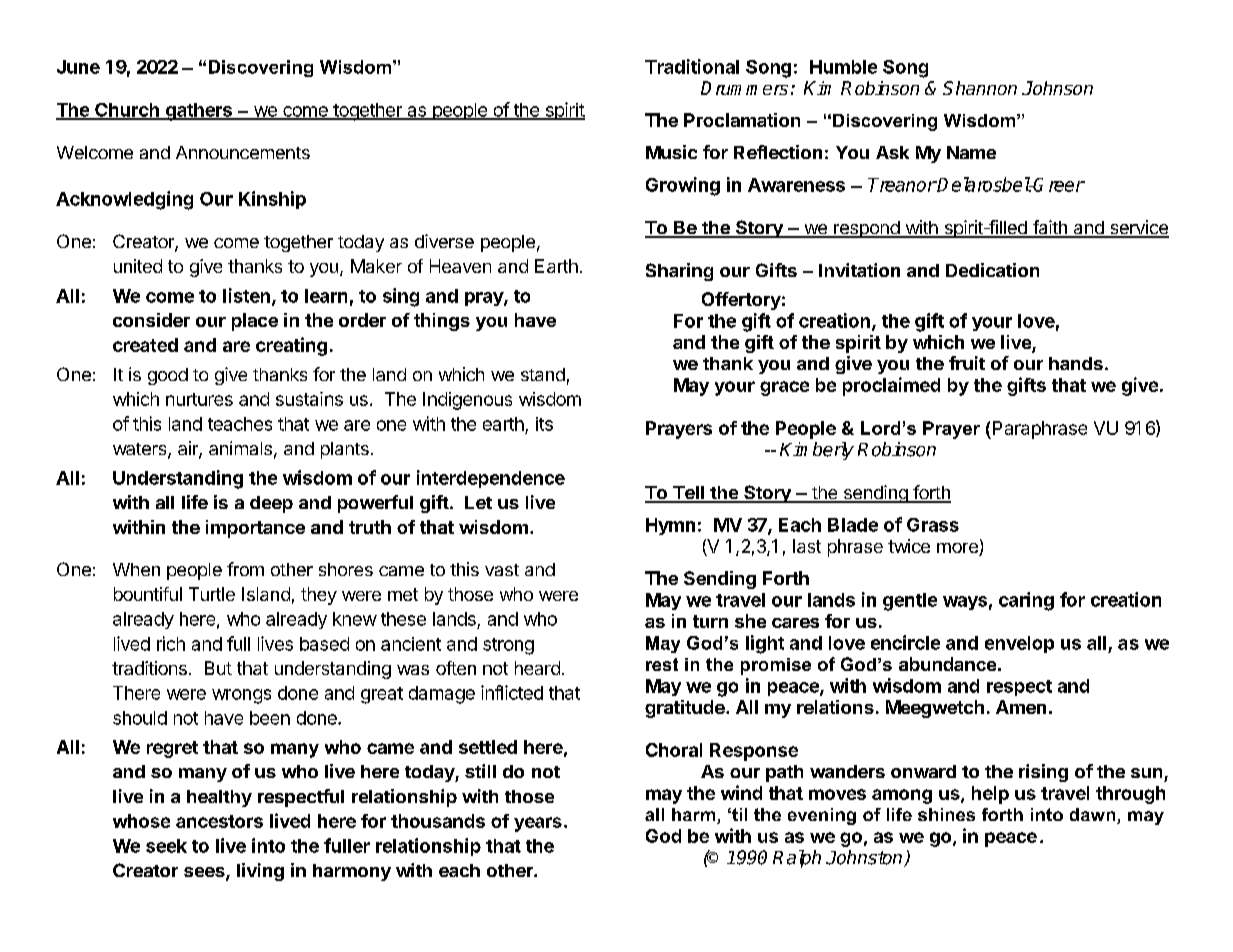 The image size is (1233, 952). Describe the element at coordinates (218, 668) in the page. I see `But` at that location.
